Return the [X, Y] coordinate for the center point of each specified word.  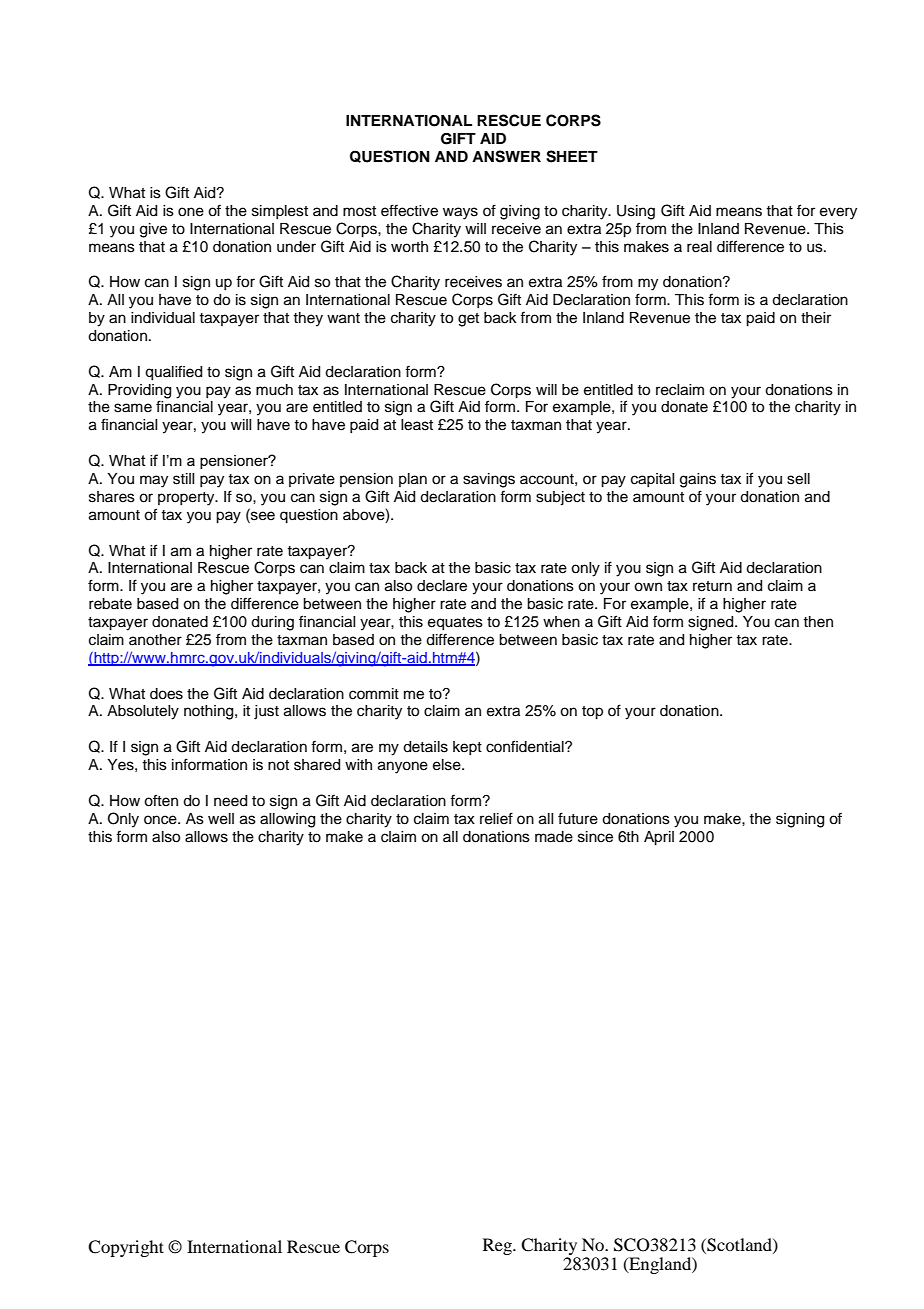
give [153, 230]
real [699, 247]
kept [467, 748]
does [166, 694]
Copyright [126, 1248]
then [818, 622]
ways [460, 213]
